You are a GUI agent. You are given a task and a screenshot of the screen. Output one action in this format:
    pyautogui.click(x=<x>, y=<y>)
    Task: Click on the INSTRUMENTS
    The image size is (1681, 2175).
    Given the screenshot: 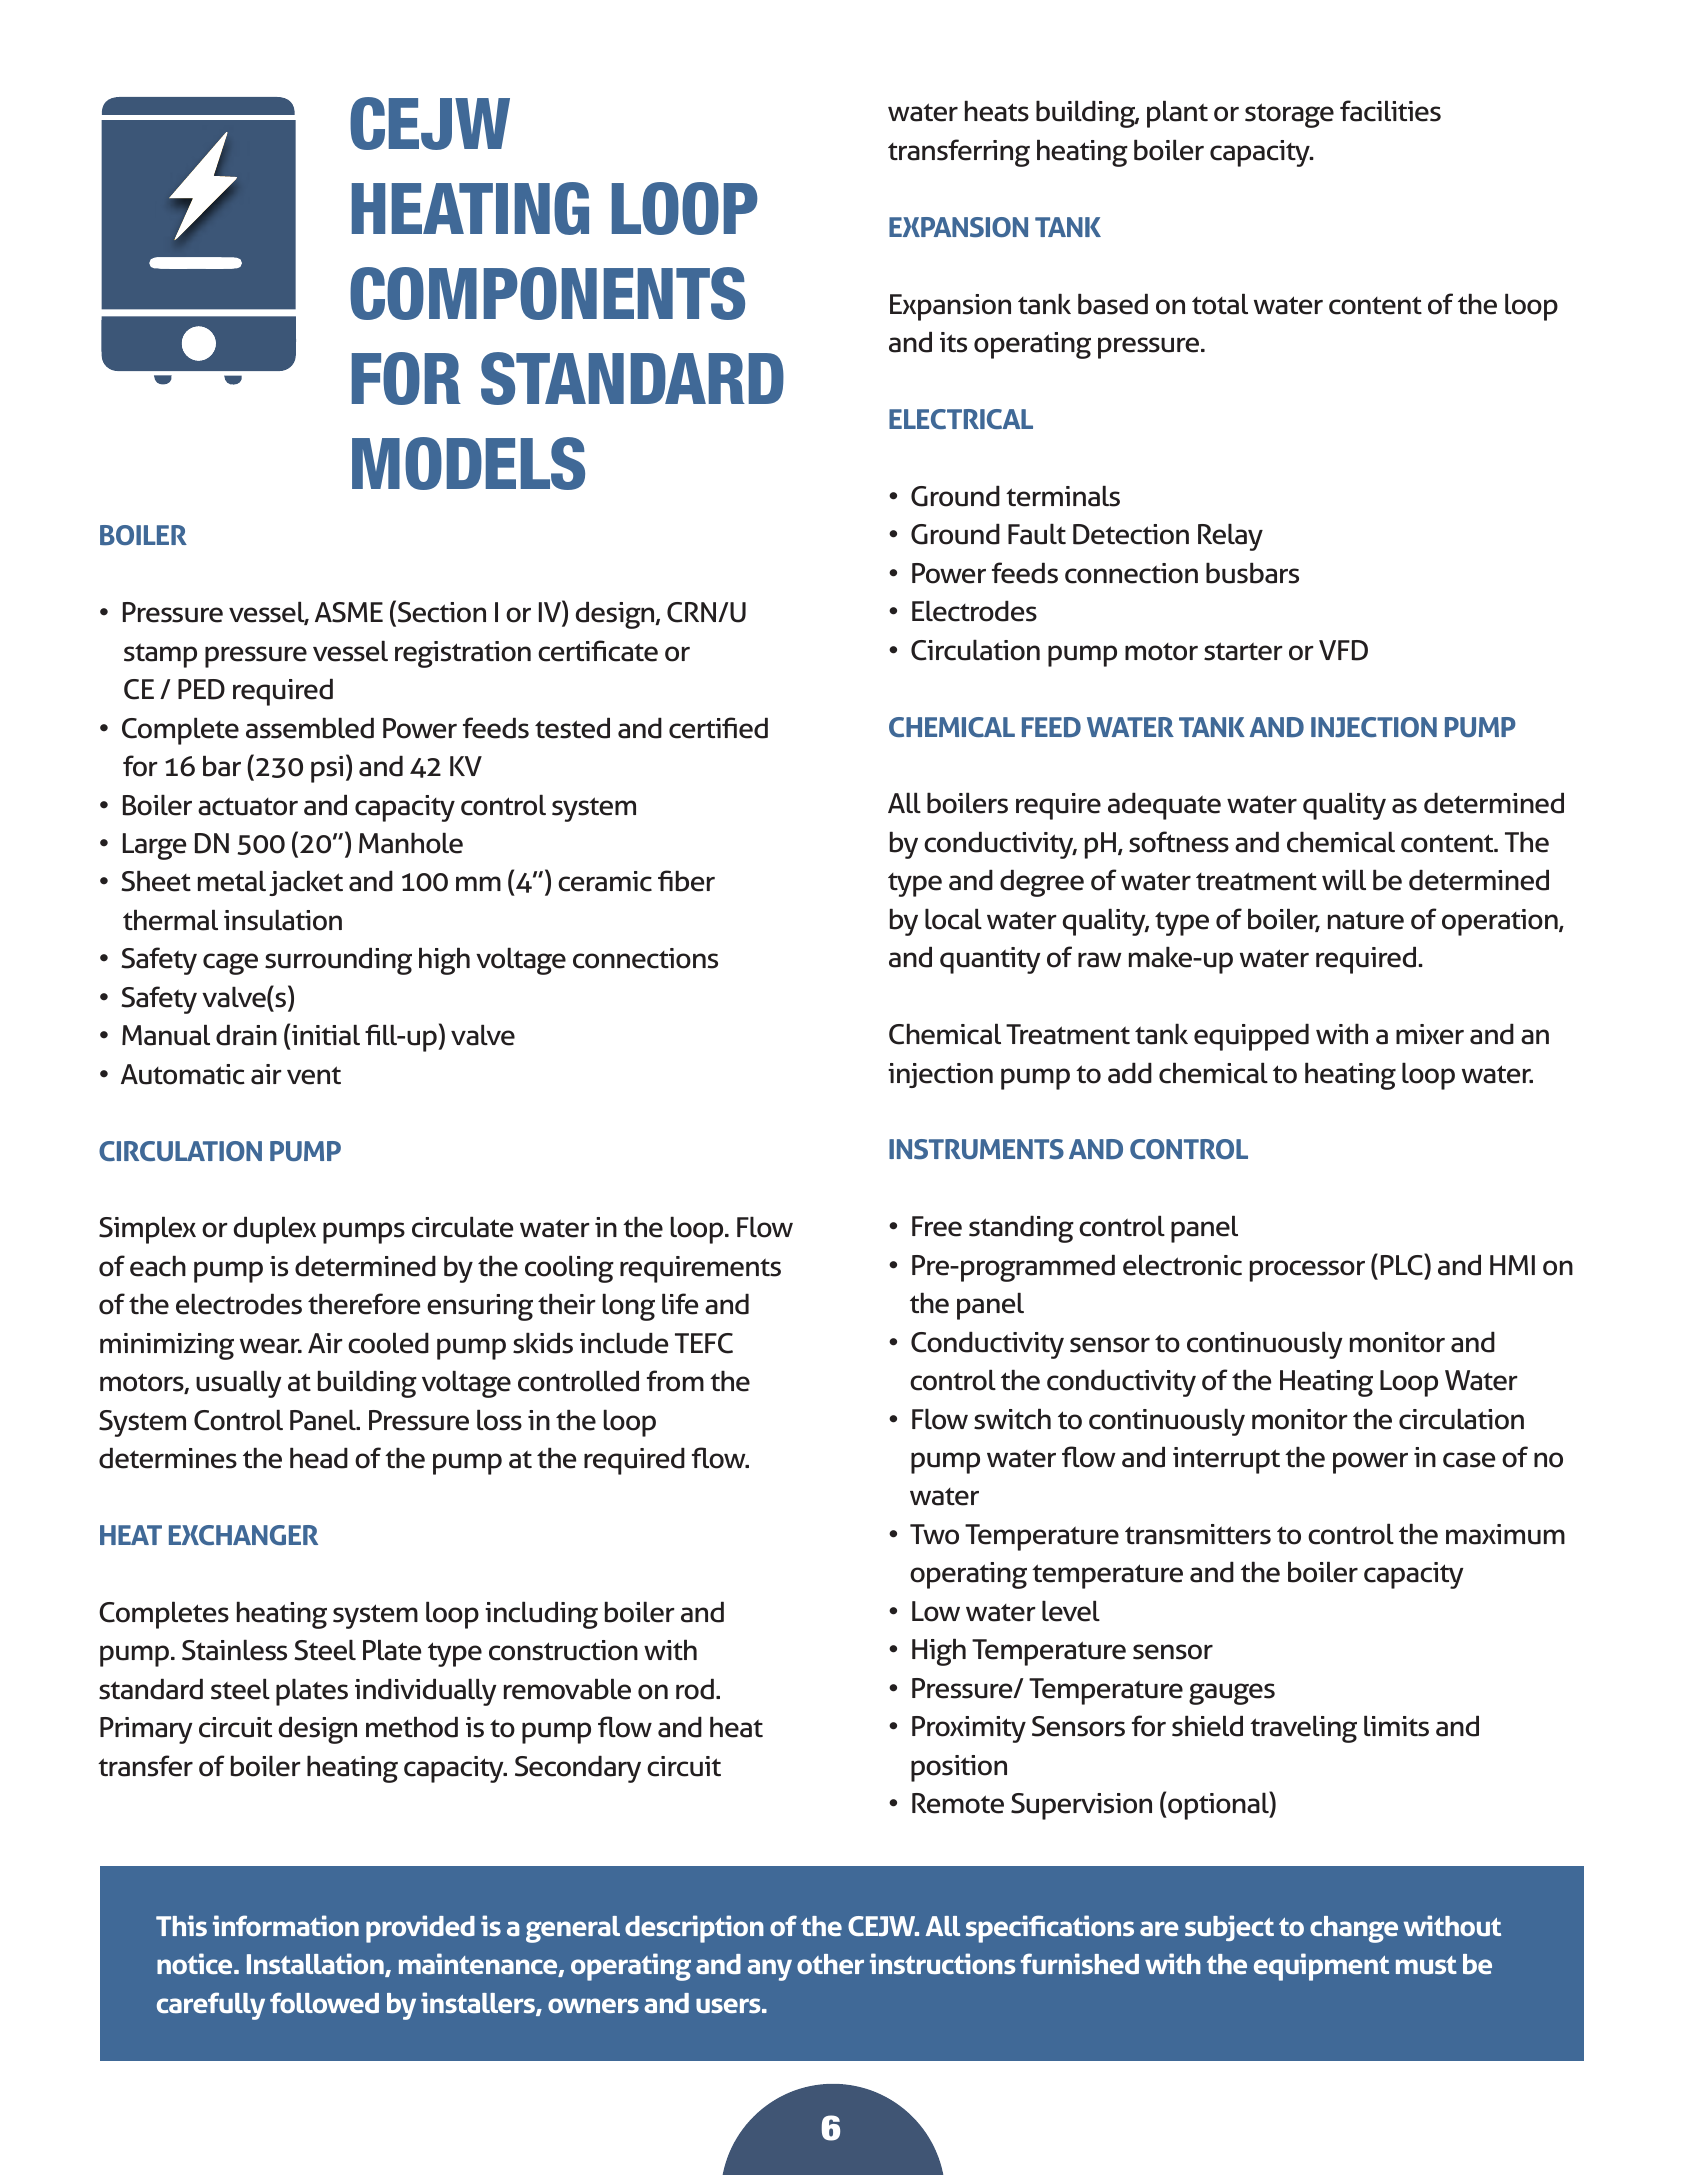 What is the action you would take?
    pyautogui.click(x=976, y=1149)
